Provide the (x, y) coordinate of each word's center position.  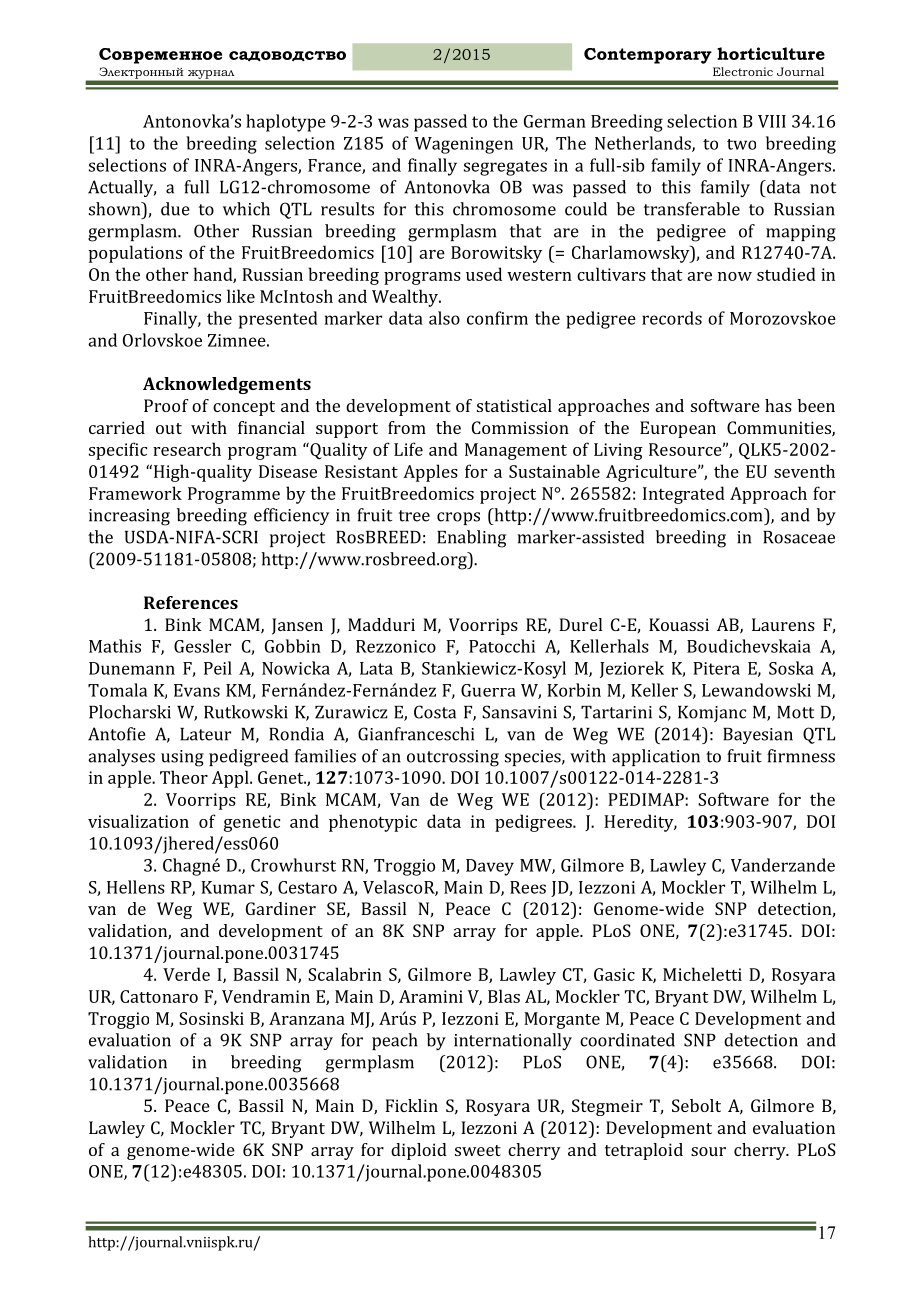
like (241, 296)
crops (458, 518)
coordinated (627, 1040)
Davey (490, 867)
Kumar (228, 887)
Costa (435, 712)
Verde (186, 974)
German (555, 121)
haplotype (286, 123)
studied (786, 274)
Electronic (743, 71)
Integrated (684, 495)
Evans (197, 690)
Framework (135, 493)
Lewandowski (756, 690)
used (484, 274)
